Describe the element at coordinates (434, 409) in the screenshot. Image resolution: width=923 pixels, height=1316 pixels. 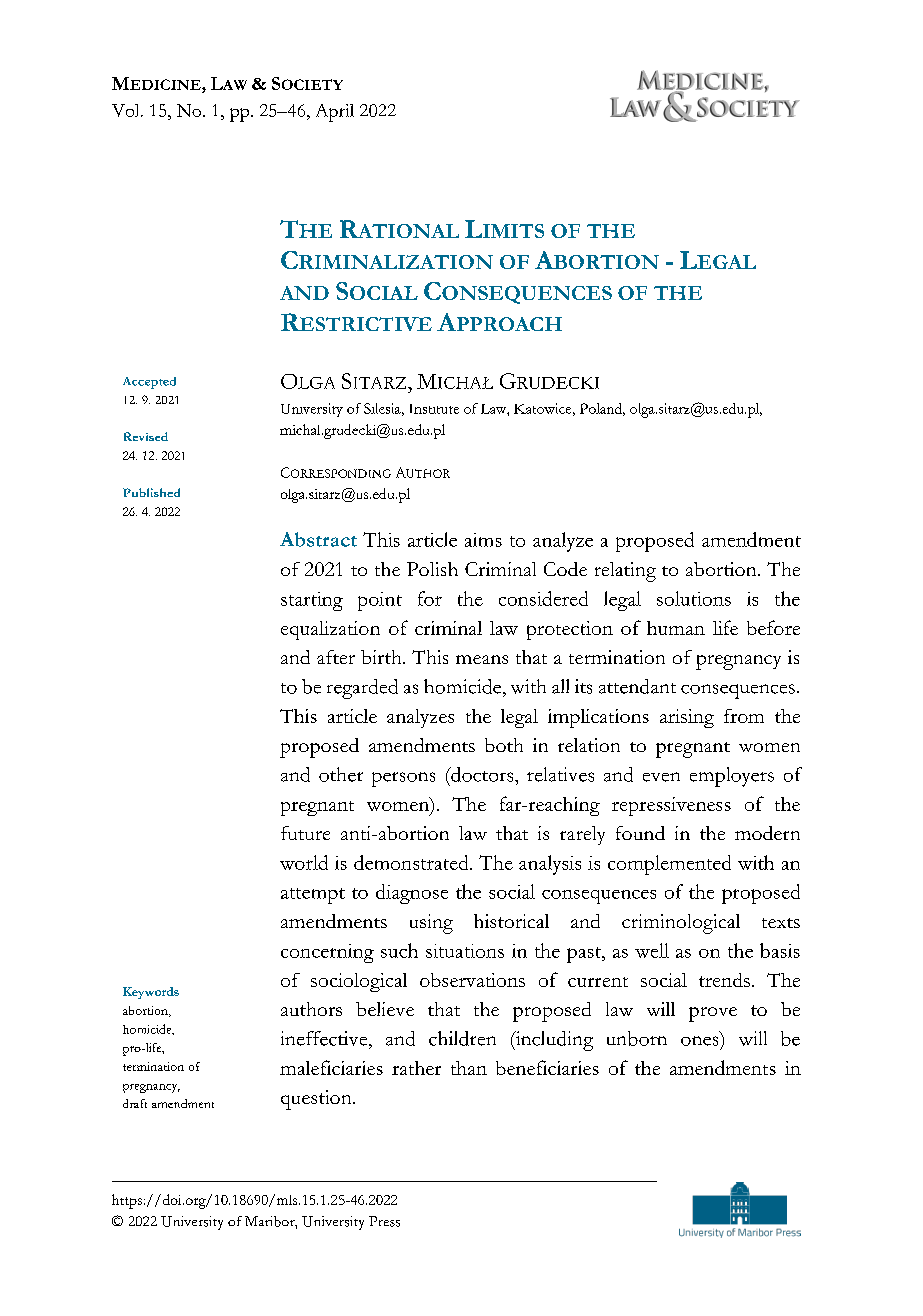
I see `Institute` at that location.
